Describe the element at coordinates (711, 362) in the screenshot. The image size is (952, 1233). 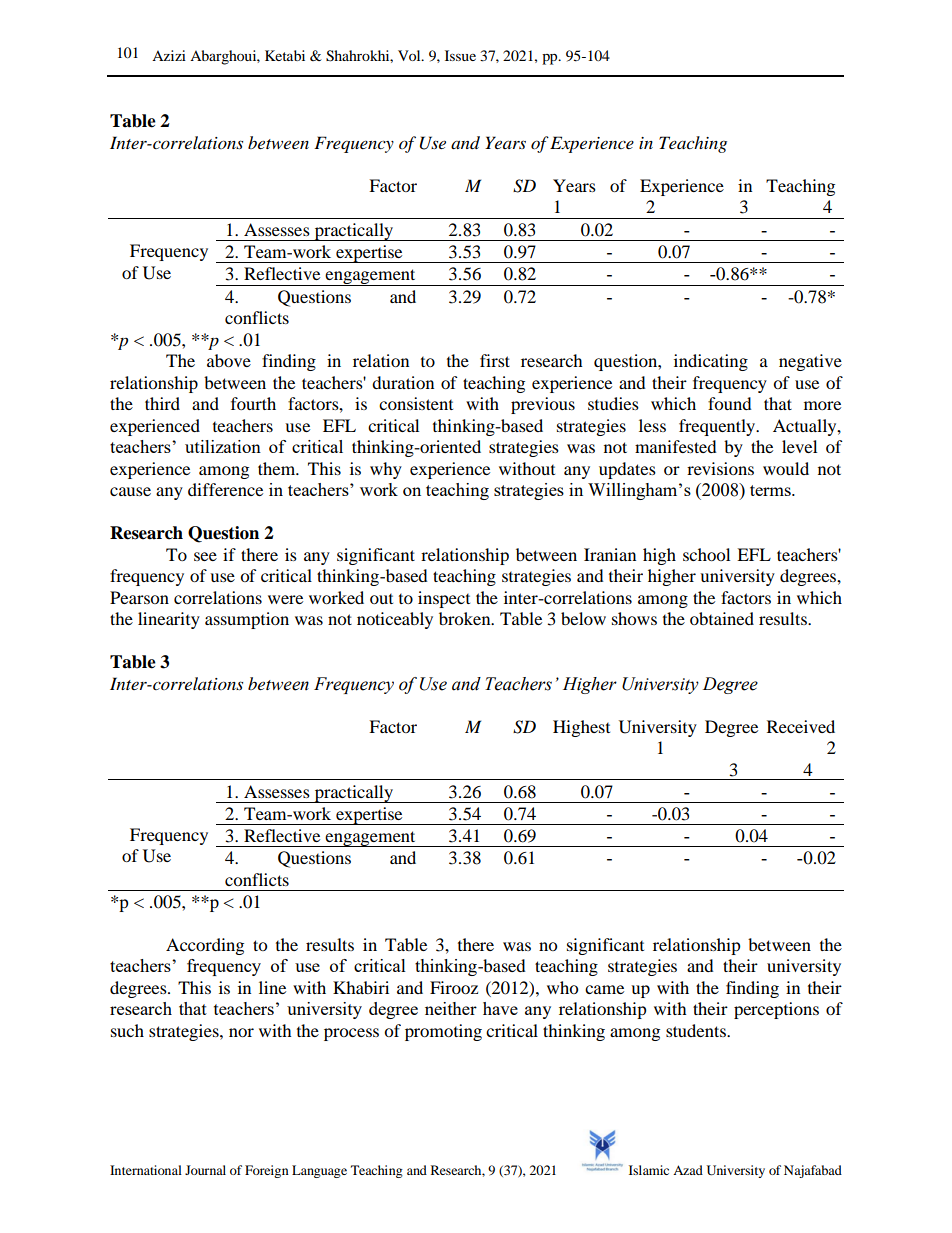
I see `indicating` at that location.
